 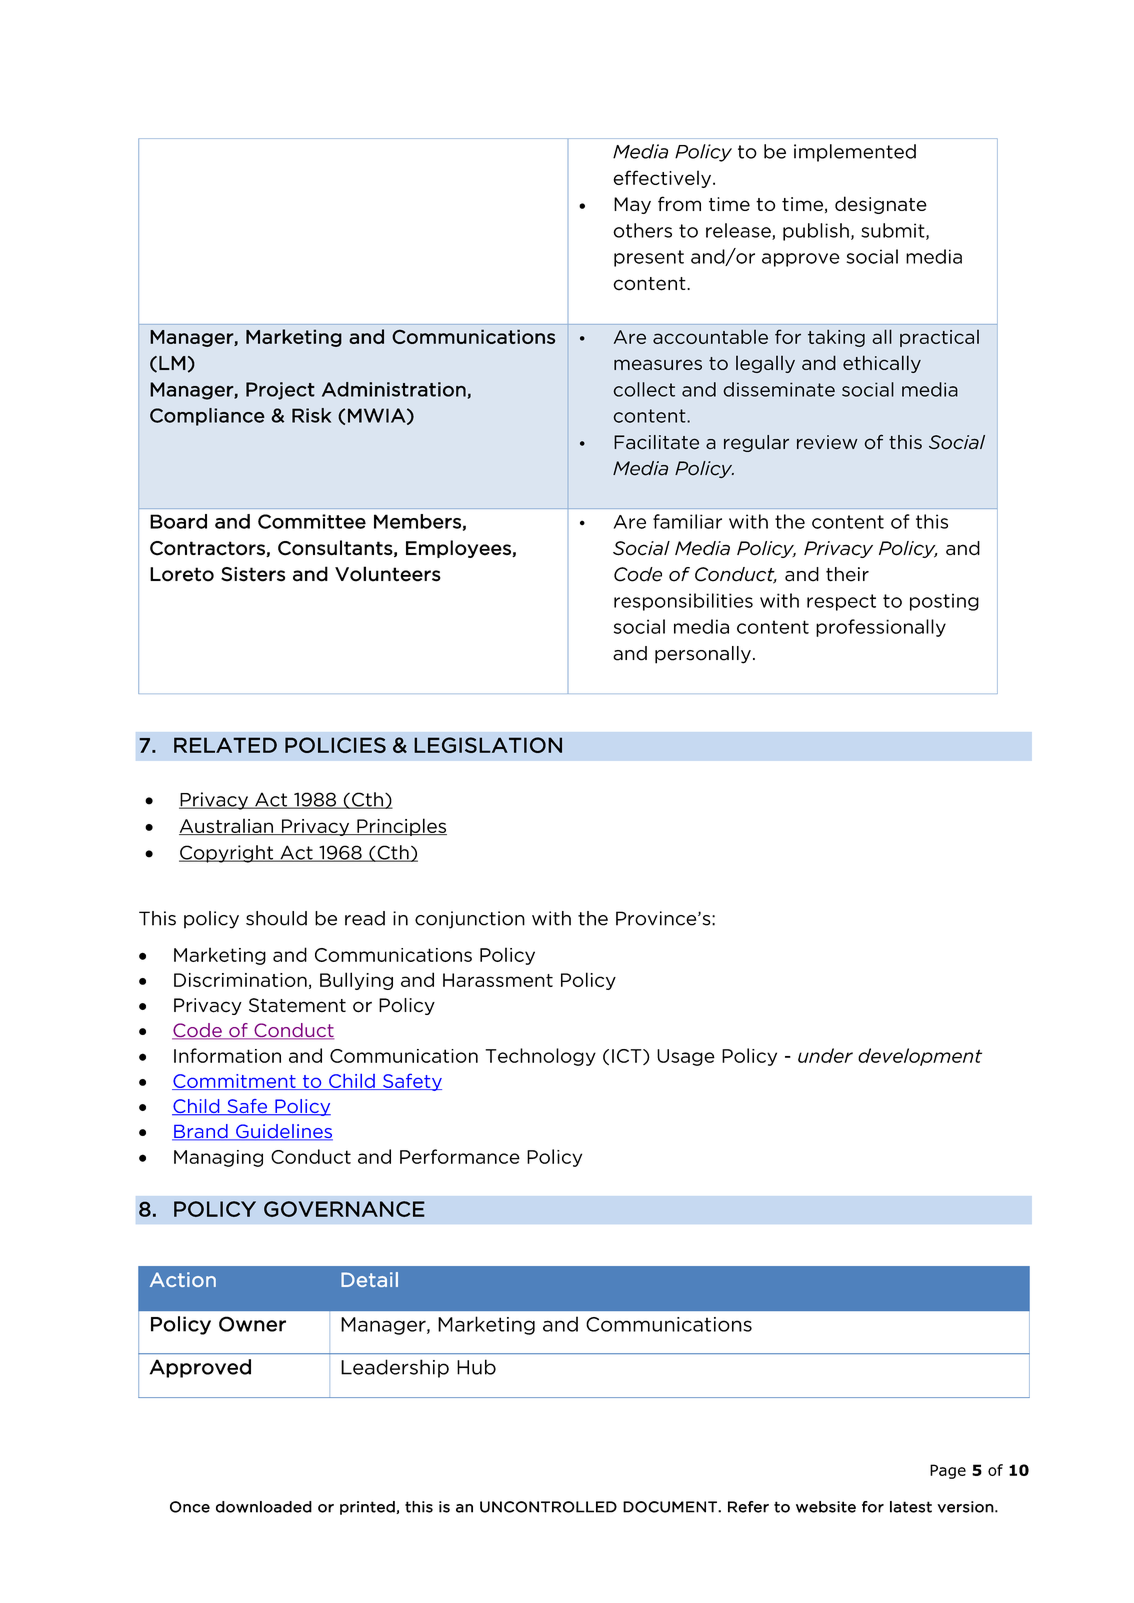 I want to click on downloaded, so click(x=264, y=1507).
